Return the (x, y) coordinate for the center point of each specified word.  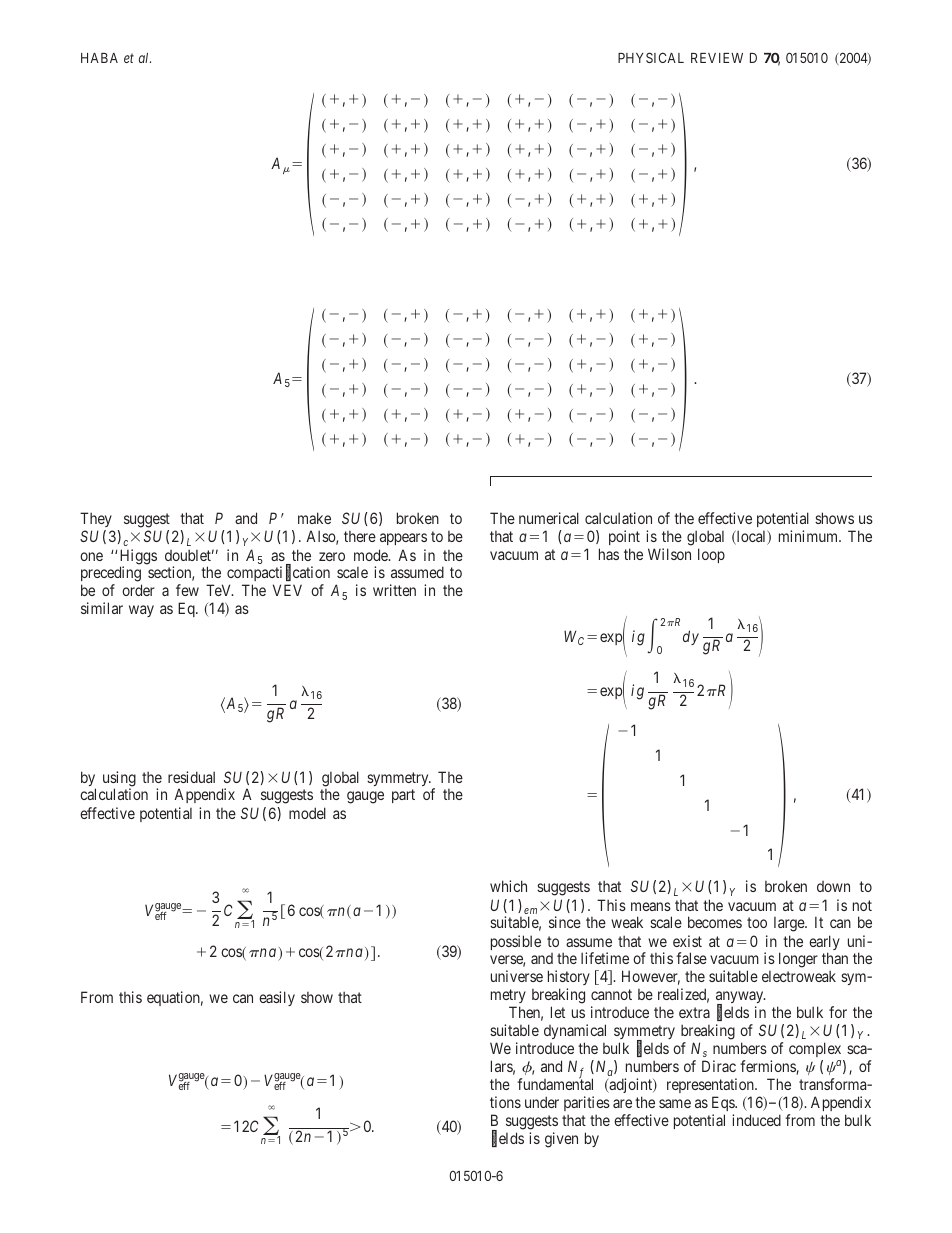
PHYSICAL (651, 57)
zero (332, 556)
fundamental (555, 1084)
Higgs (138, 558)
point (624, 537)
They (96, 521)
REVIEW (717, 58)
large (790, 924)
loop (711, 555)
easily (277, 998)
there (360, 536)
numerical (549, 518)
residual (191, 777)
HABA (99, 58)
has (609, 554)
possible (516, 942)
